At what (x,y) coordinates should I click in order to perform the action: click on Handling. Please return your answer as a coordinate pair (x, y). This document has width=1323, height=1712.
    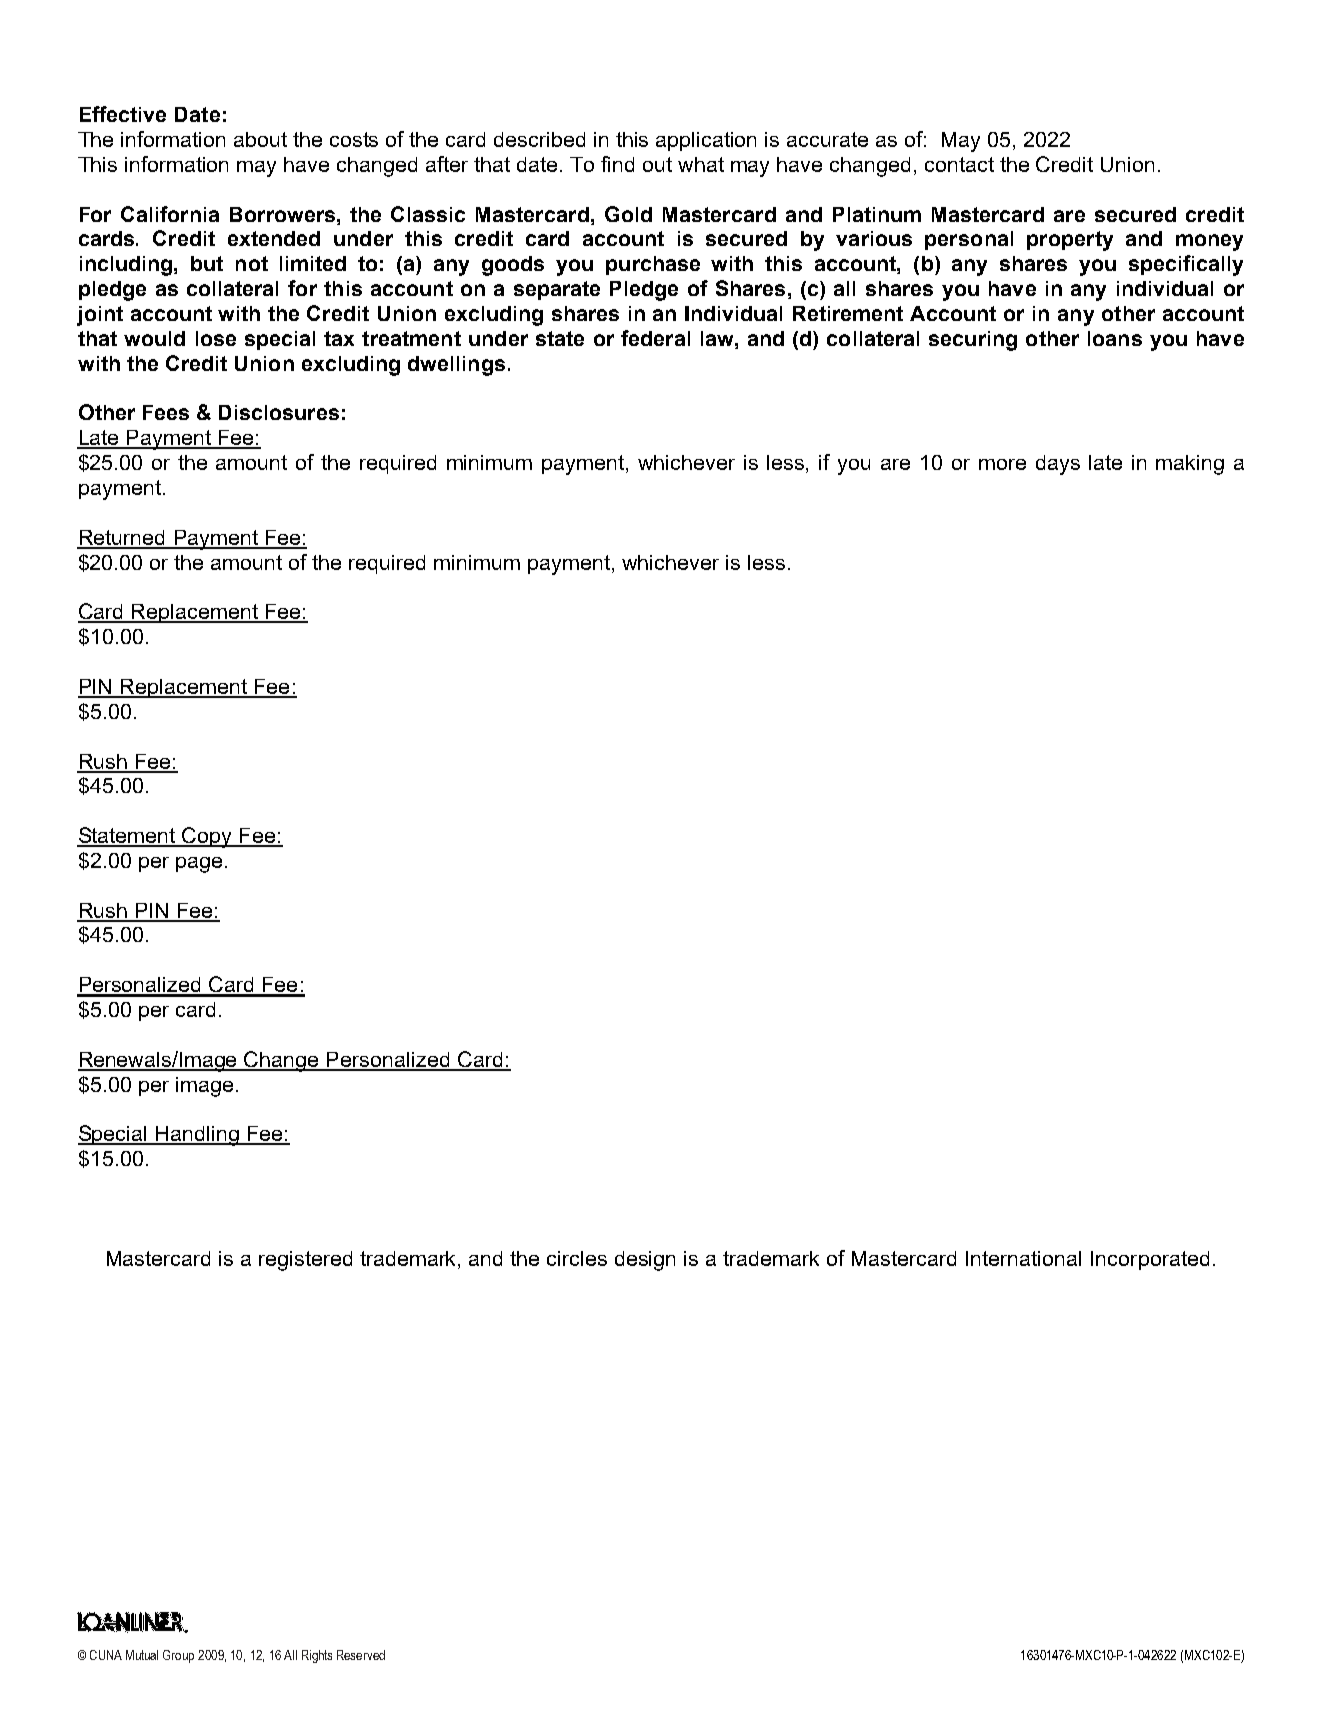
    Looking at the image, I should click on (197, 1136).
